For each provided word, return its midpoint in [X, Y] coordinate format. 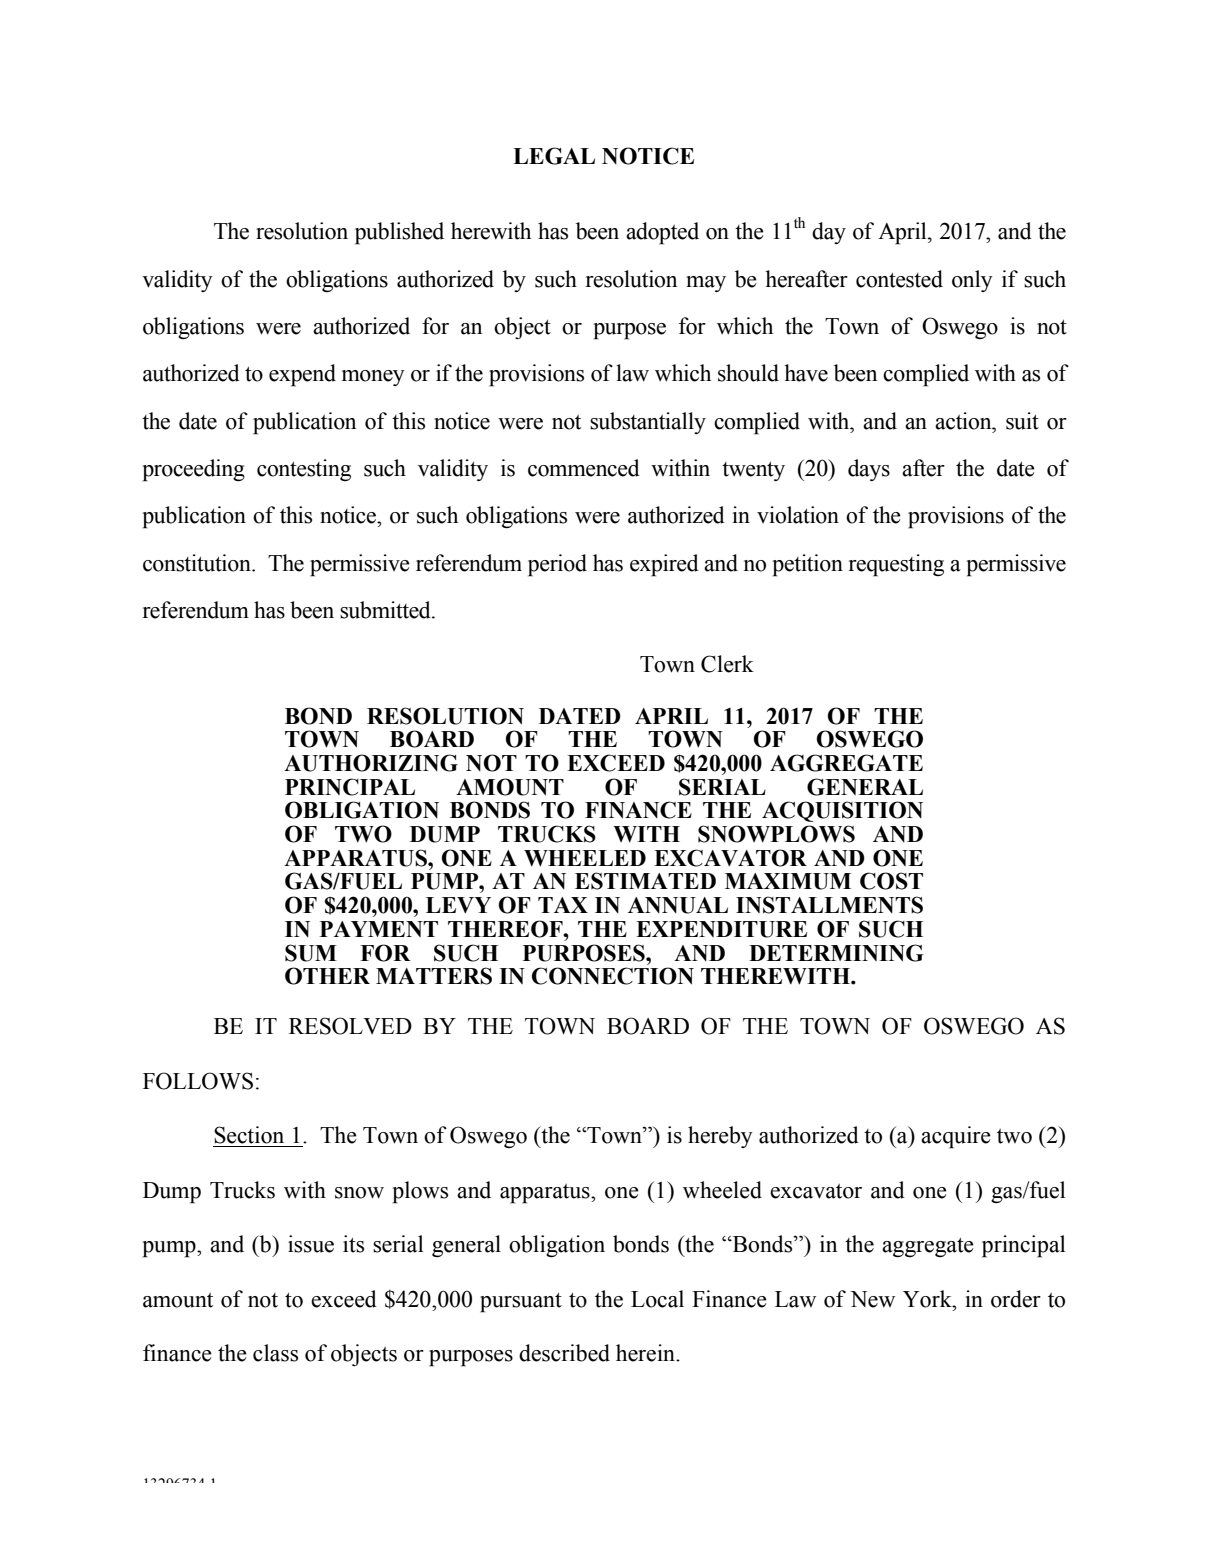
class [275, 1353]
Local [657, 1299]
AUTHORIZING [371, 763]
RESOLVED [350, 1026]
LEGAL [554, 156]
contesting [304, 470]
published [399, 233]
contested [899, 279]
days [869, 470]
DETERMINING [836, 953]
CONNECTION [613, 976]
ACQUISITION [842, 811]
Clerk [727, 664]
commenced [584, 468]
